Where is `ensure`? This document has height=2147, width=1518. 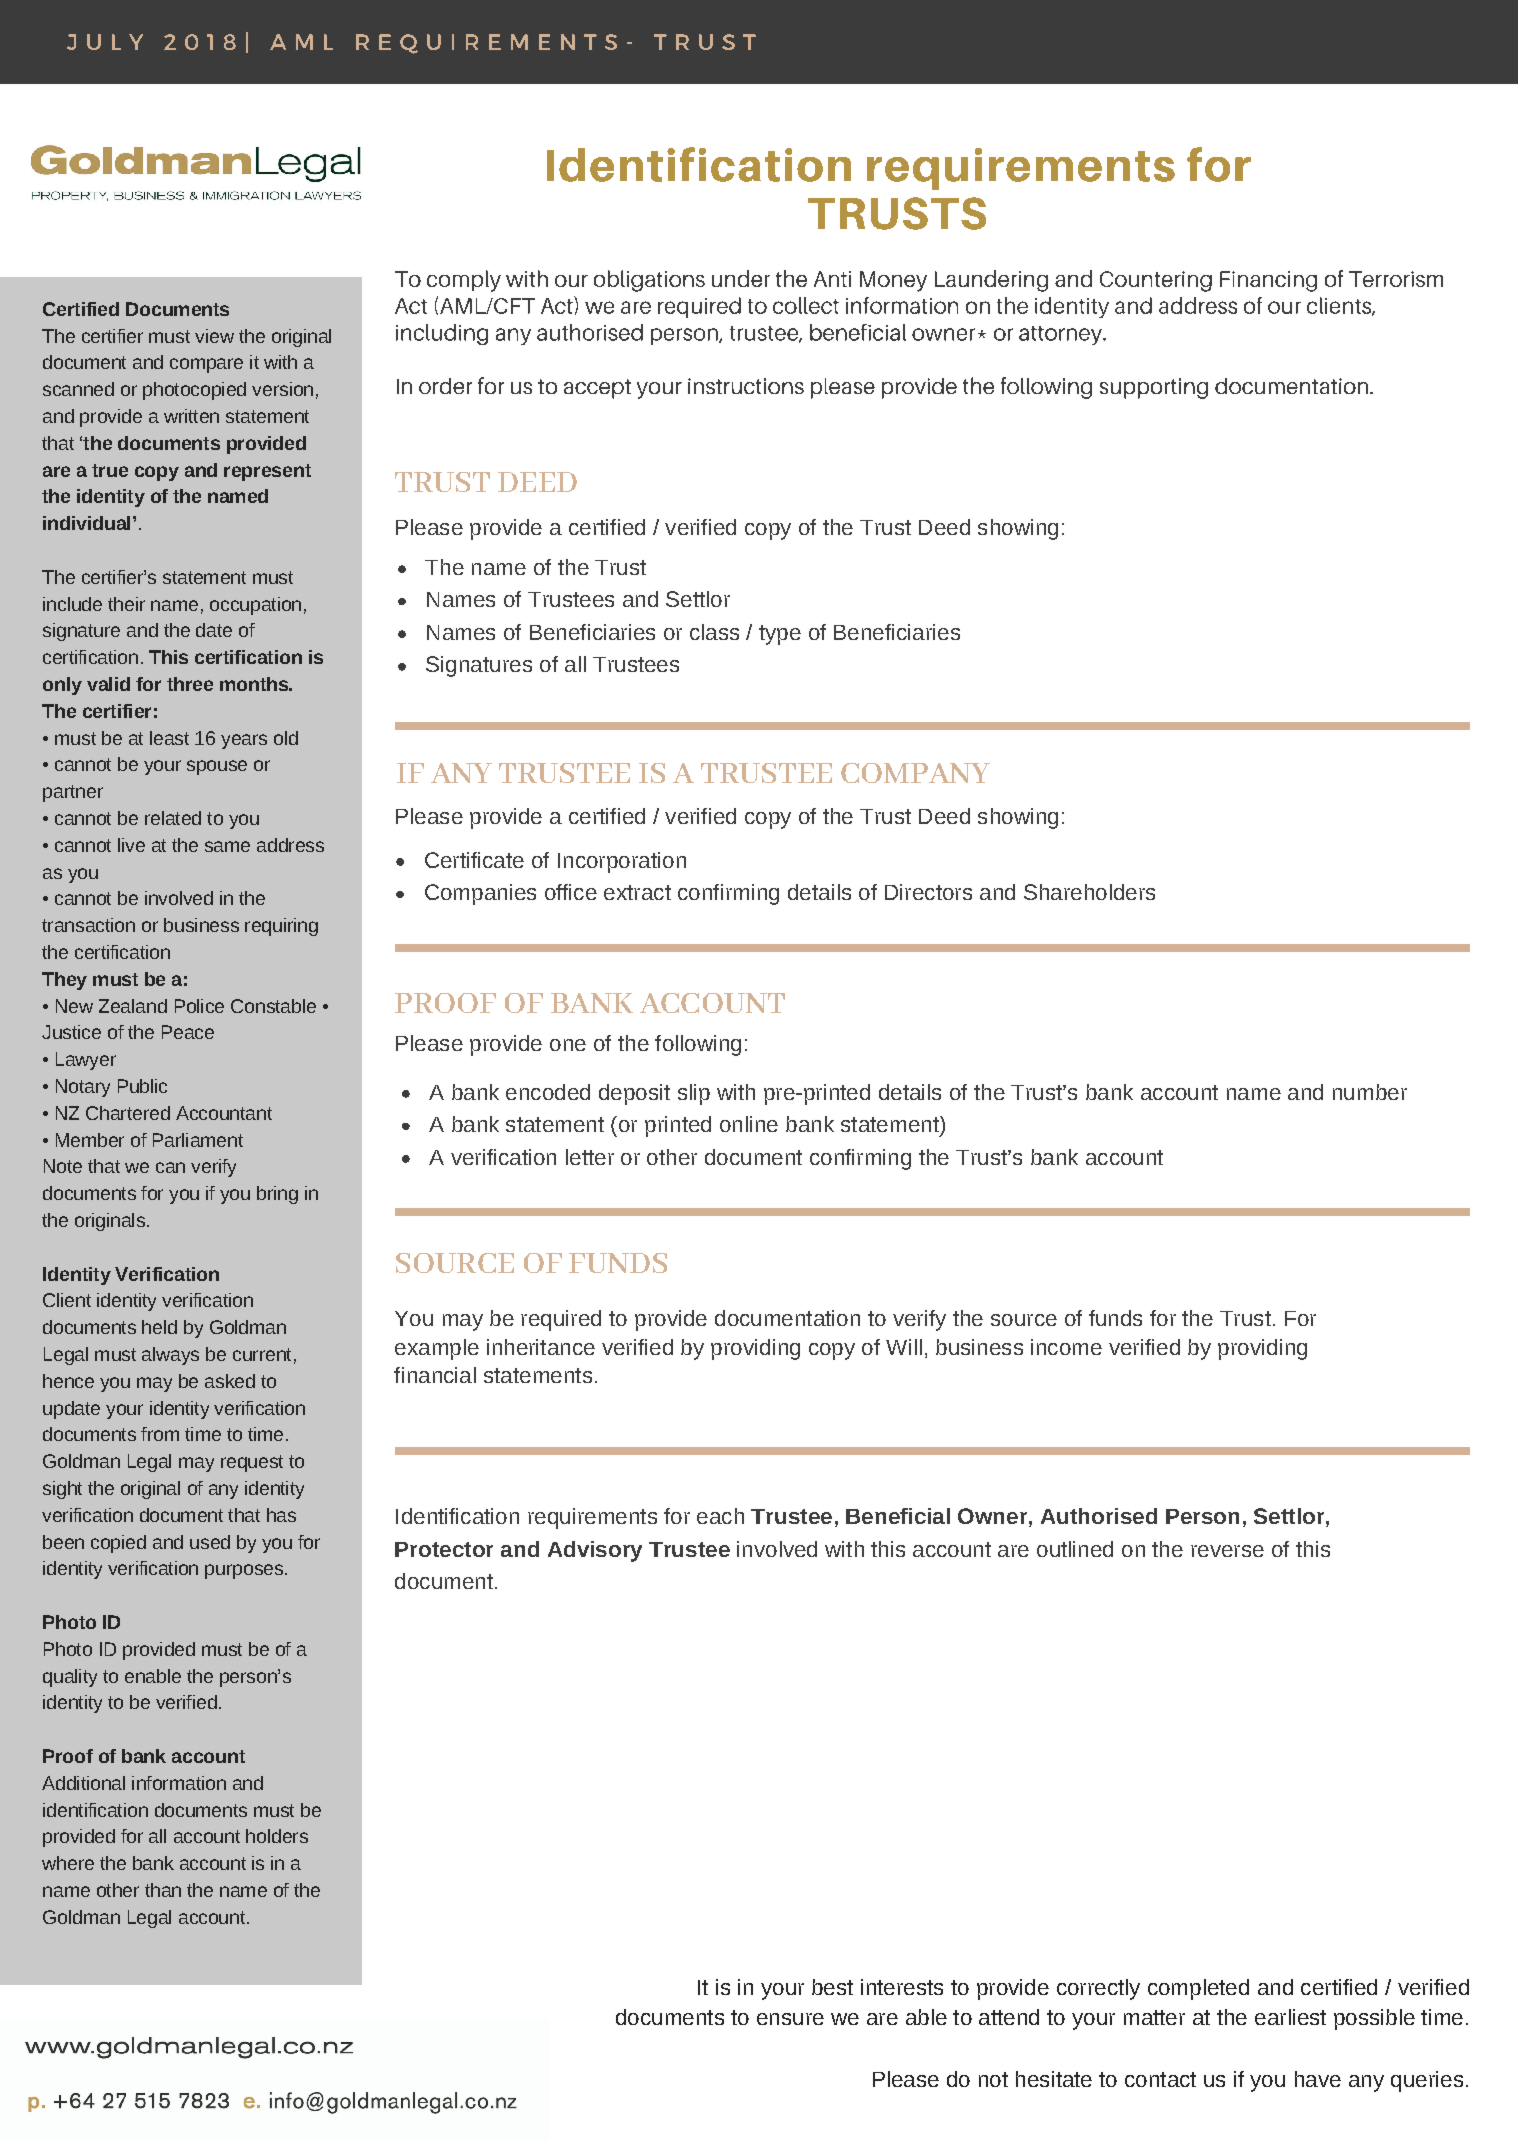 ensure is located at coordinates (790, 2019).
